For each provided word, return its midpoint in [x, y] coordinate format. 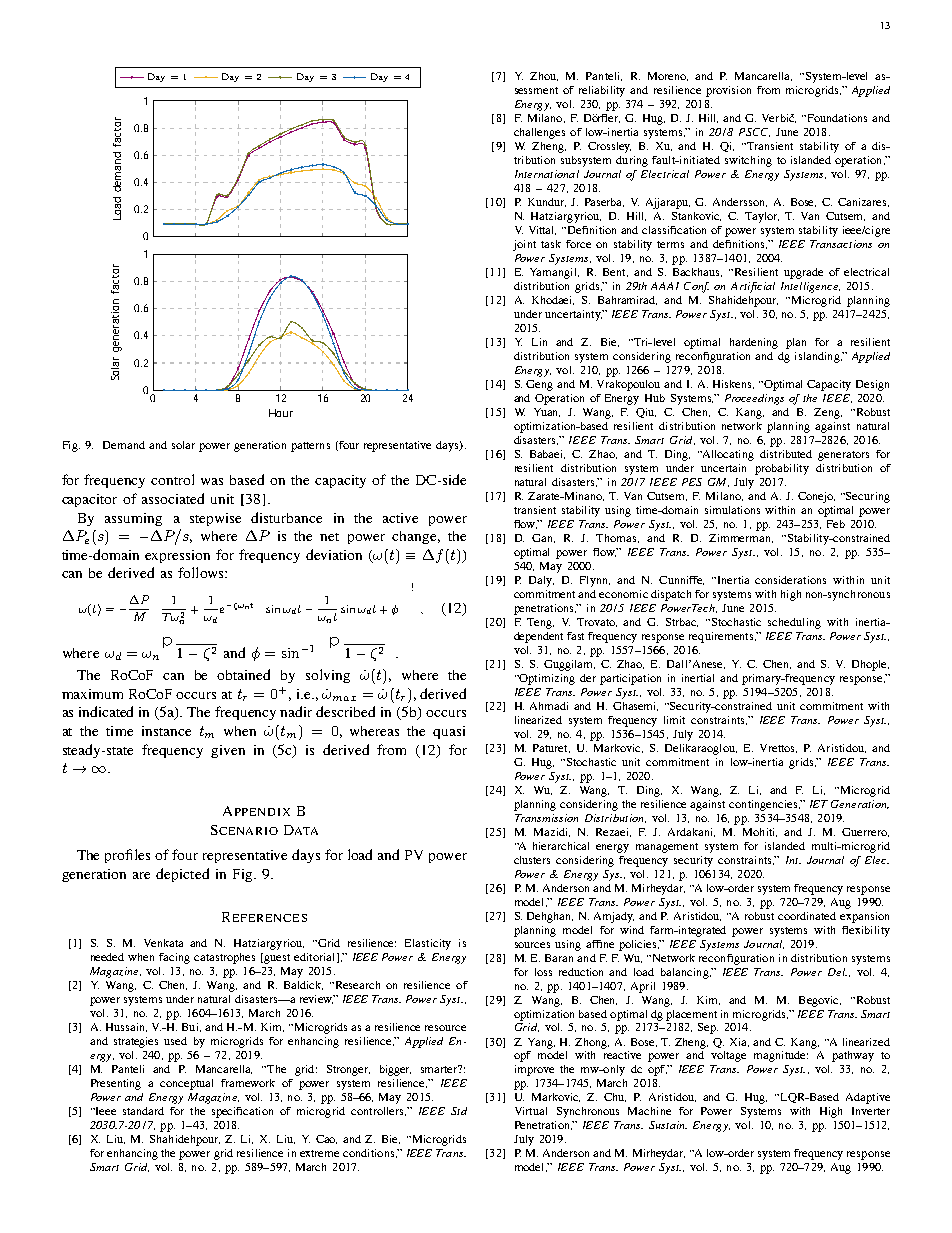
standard [143, 1111]
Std [459, 1111]
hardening [754, 343]
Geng [539, 385]
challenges [539, 133]
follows [202, 572]
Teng [540, 623]
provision [728, 91]
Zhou [544, 76]
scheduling [794, 623]
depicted [182, 875]
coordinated [807, 916]
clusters [532, 860]
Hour [281, 413]
